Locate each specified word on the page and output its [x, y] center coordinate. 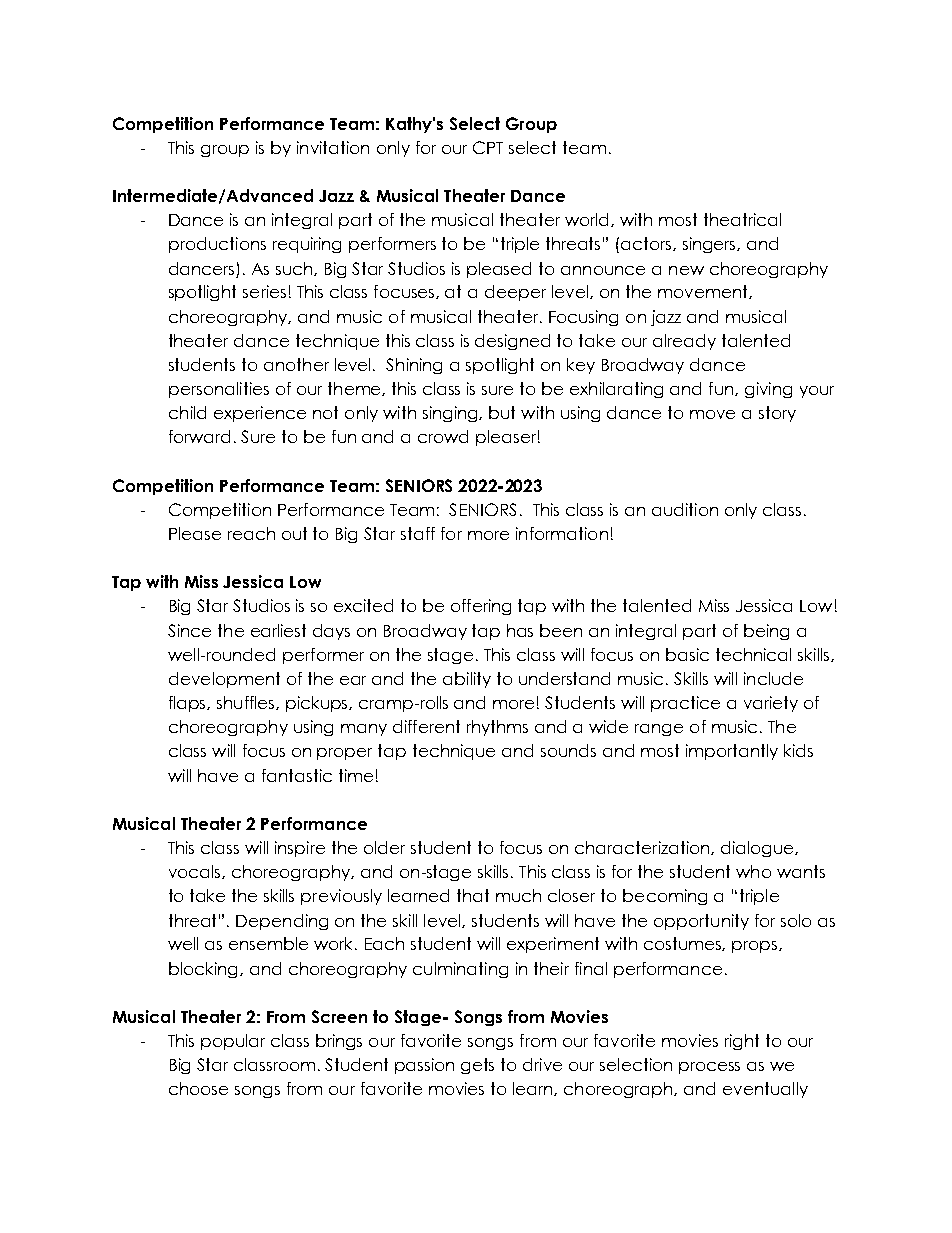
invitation [333, 147]
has [520, 630]
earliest [278, 630]
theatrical [742, 219]
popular [233, 1042]
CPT [488, 147]
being [766, 632]
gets [477, 1066]
